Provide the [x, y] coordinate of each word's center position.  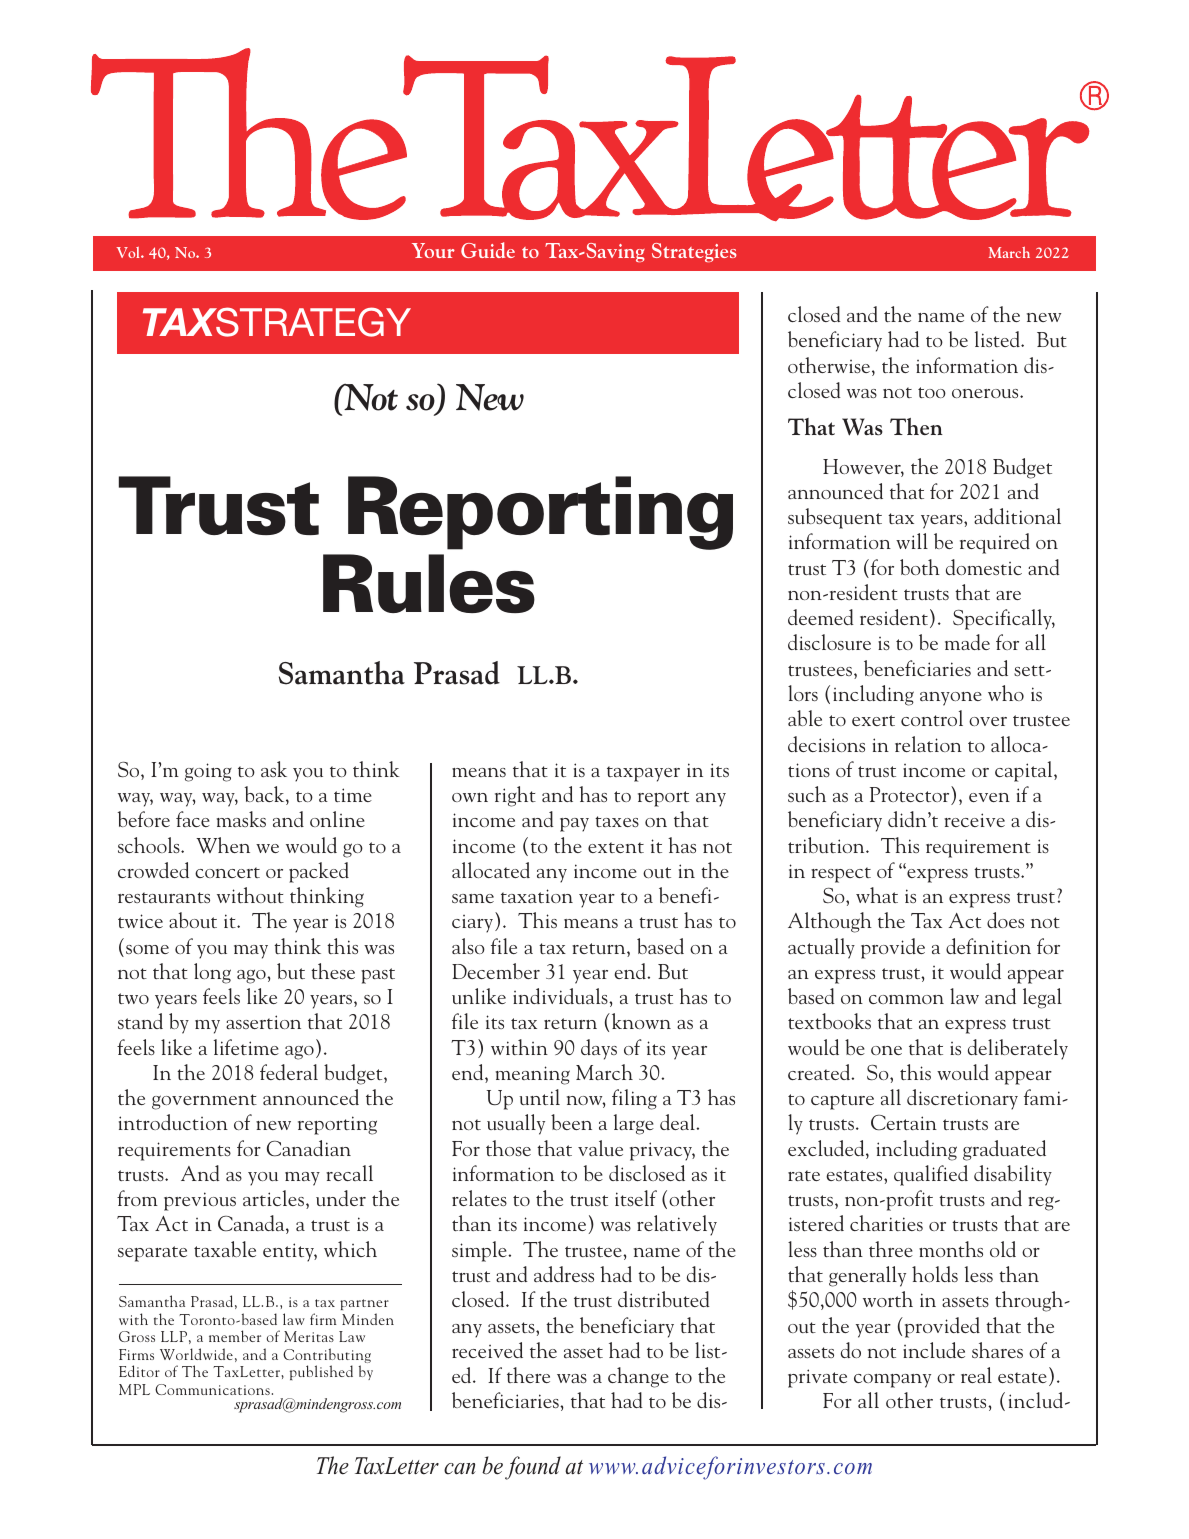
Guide [488, 250]
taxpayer [643, 774]
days [599, 1049]
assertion [263, 1022]
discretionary [962, 1099]
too [932, 392]
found [533, 1468]
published [321, 1372]
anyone [951, 699]
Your [433, 250]
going [208, 772]
